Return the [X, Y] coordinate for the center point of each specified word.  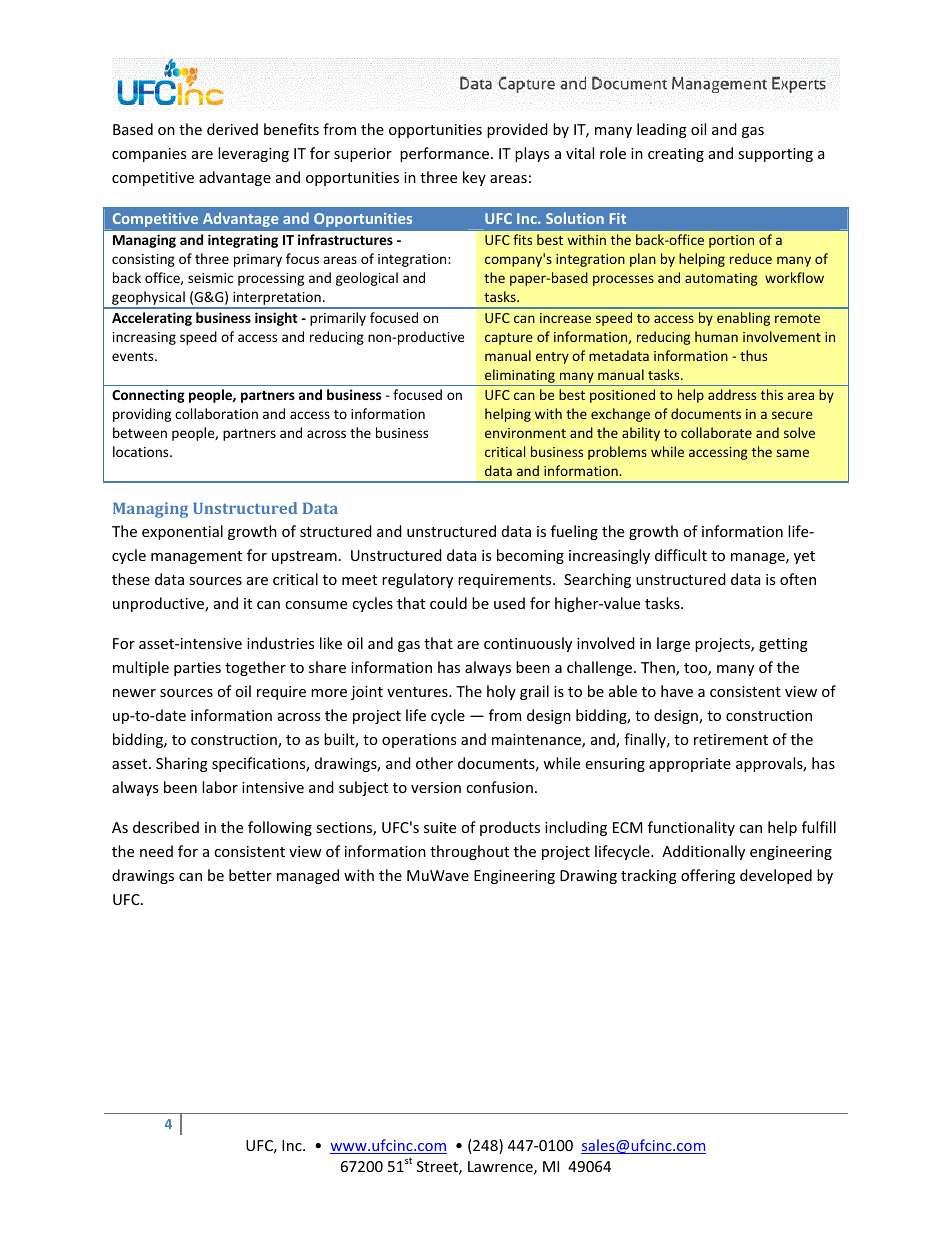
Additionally [703, 852]
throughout [469, 852]
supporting [775, 155]
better [250, 875]
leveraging [253, 154]
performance [446, 154]
